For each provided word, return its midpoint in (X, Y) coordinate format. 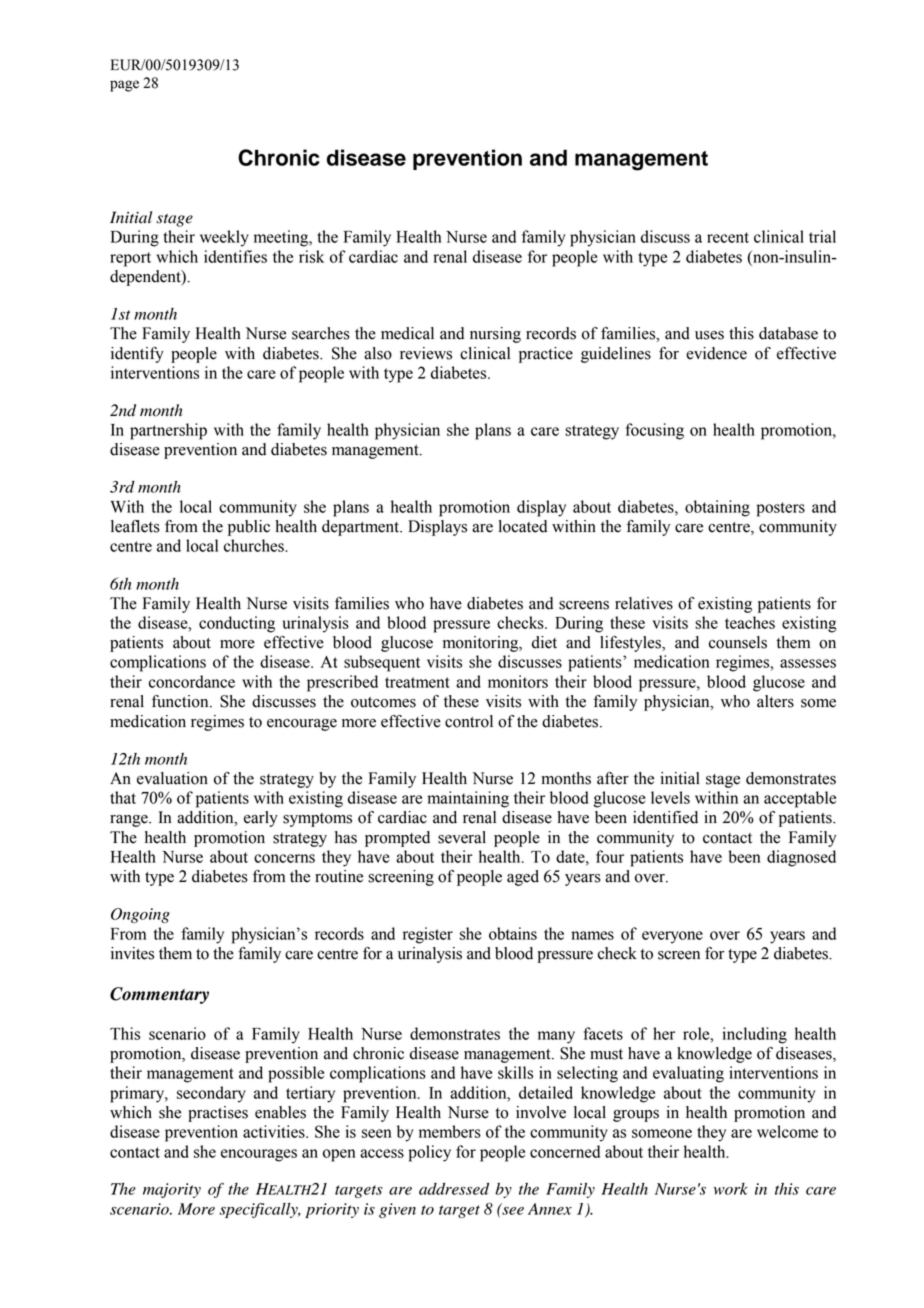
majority (172, 1190)
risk (311, 256)
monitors (518, 681)
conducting (237, 624)
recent (728, 237)
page (124, 86)
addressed (454, 1189)
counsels (738, 642)
